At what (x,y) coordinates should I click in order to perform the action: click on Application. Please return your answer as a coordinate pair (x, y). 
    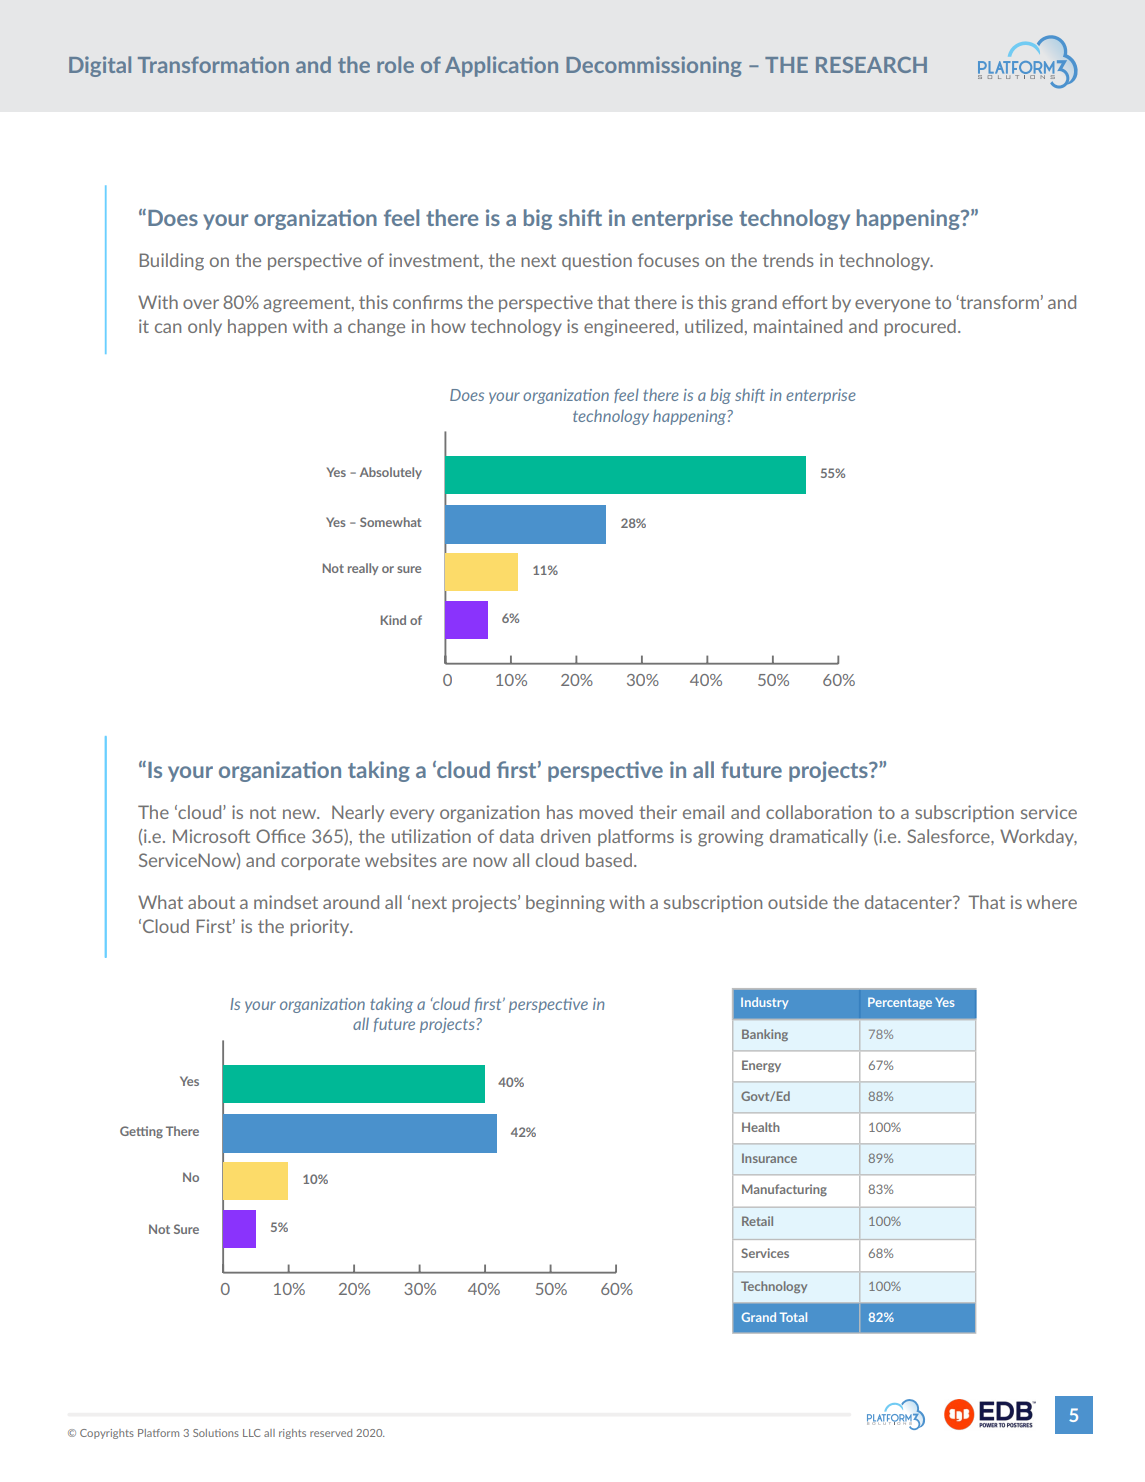
    Looking at the image, I should click on (501, 66).
